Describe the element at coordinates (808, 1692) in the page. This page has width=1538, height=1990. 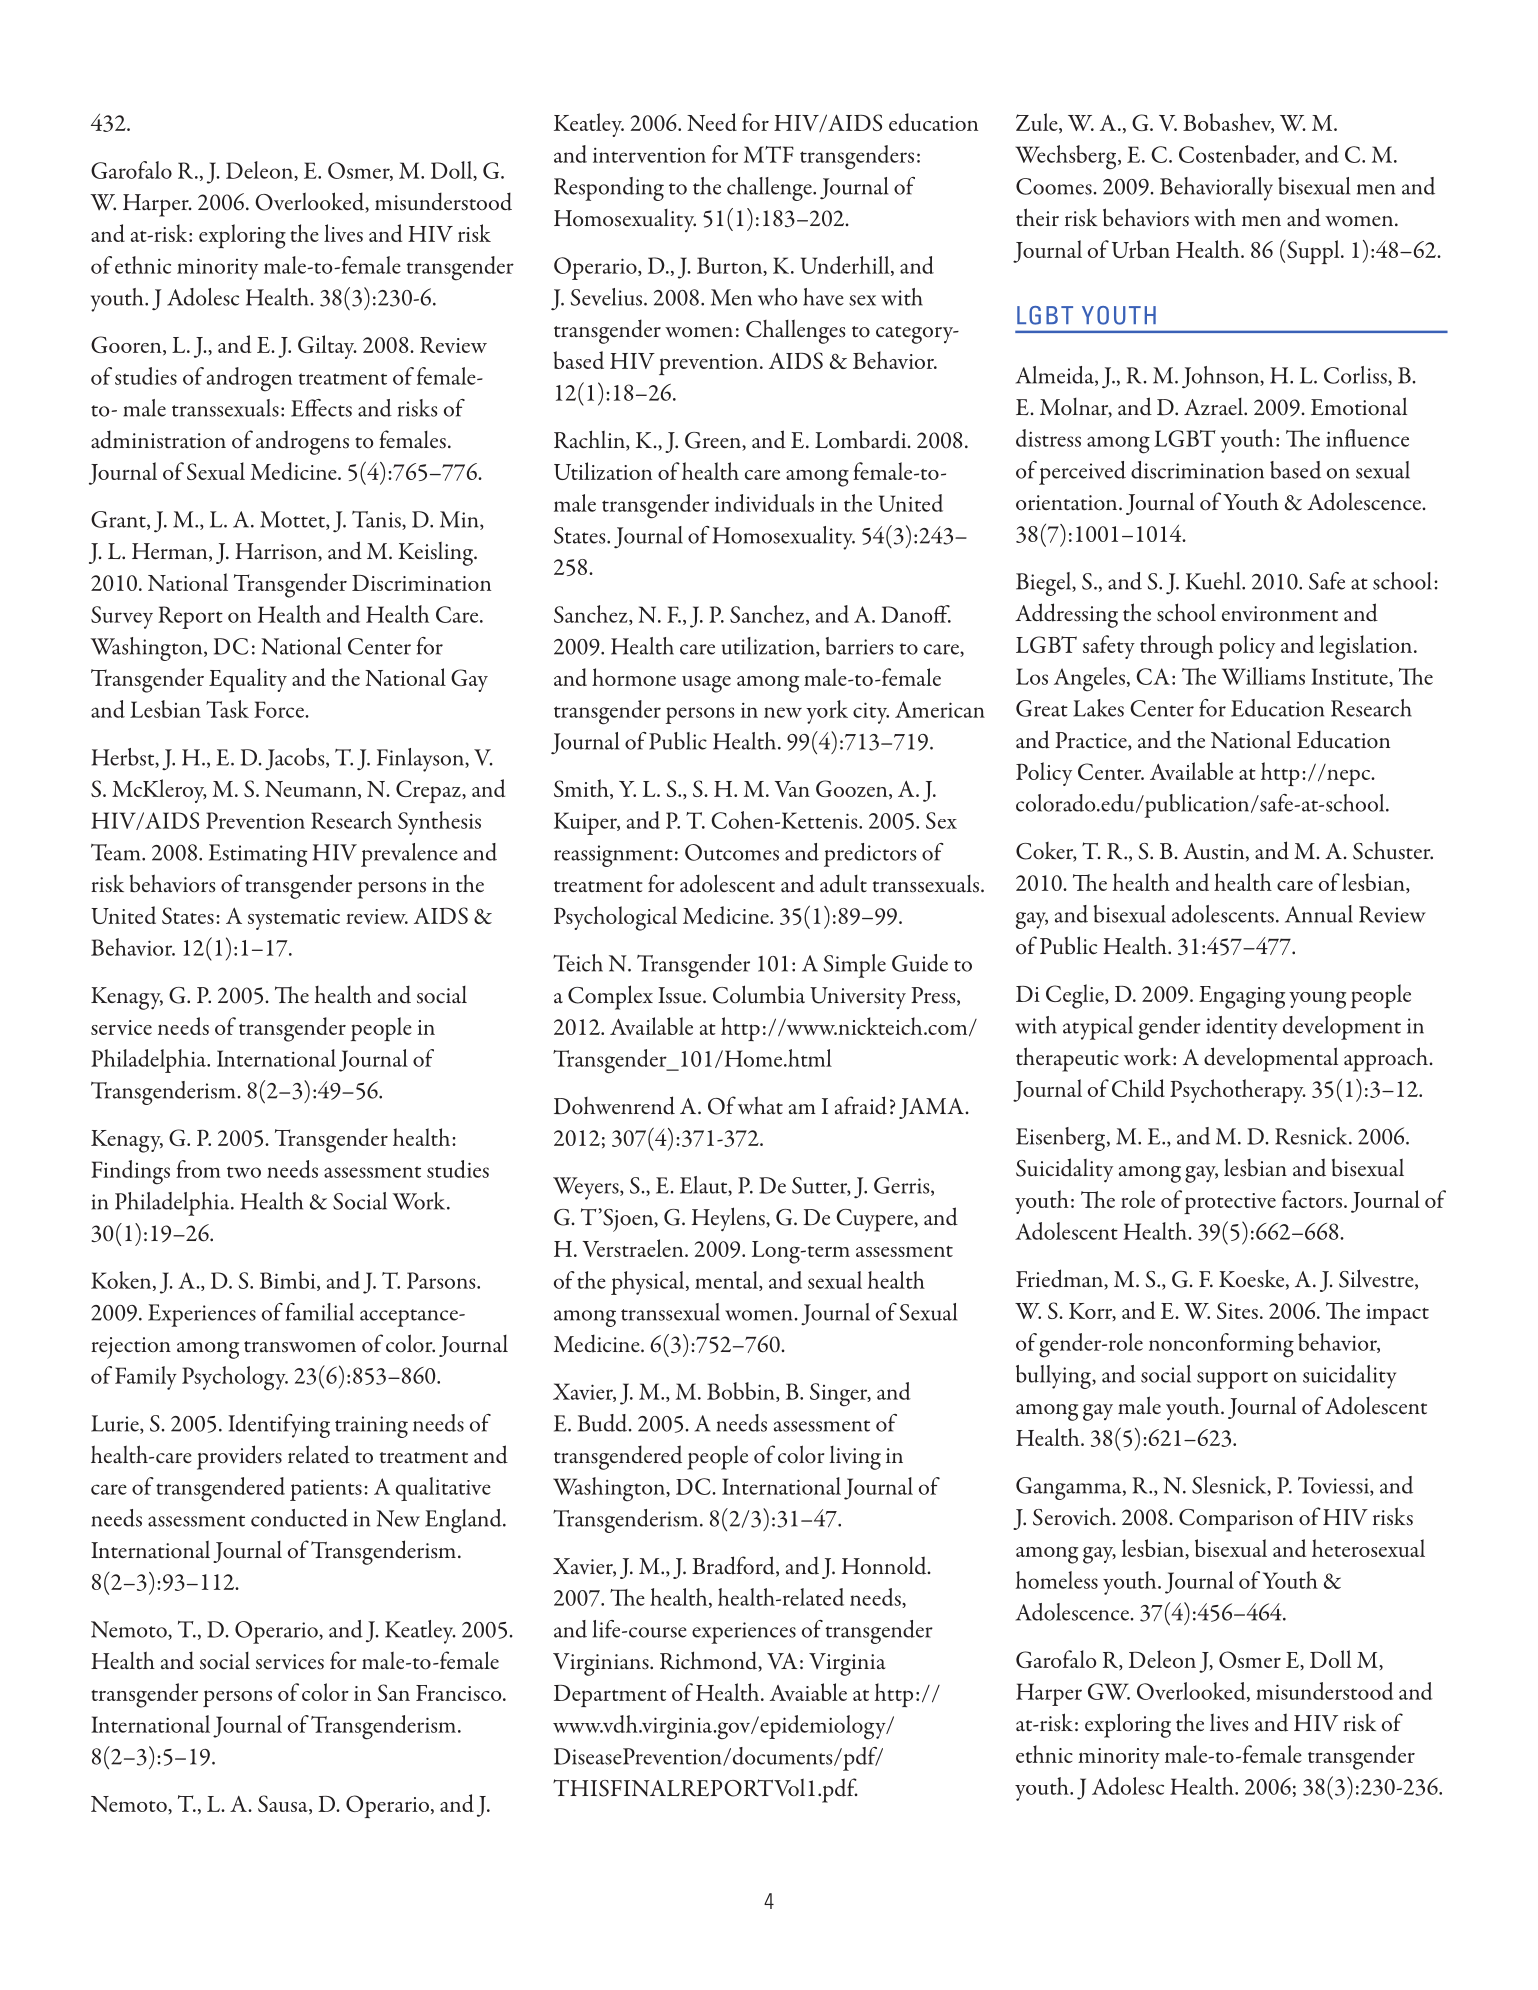
I see `Avaiable` at that location.
